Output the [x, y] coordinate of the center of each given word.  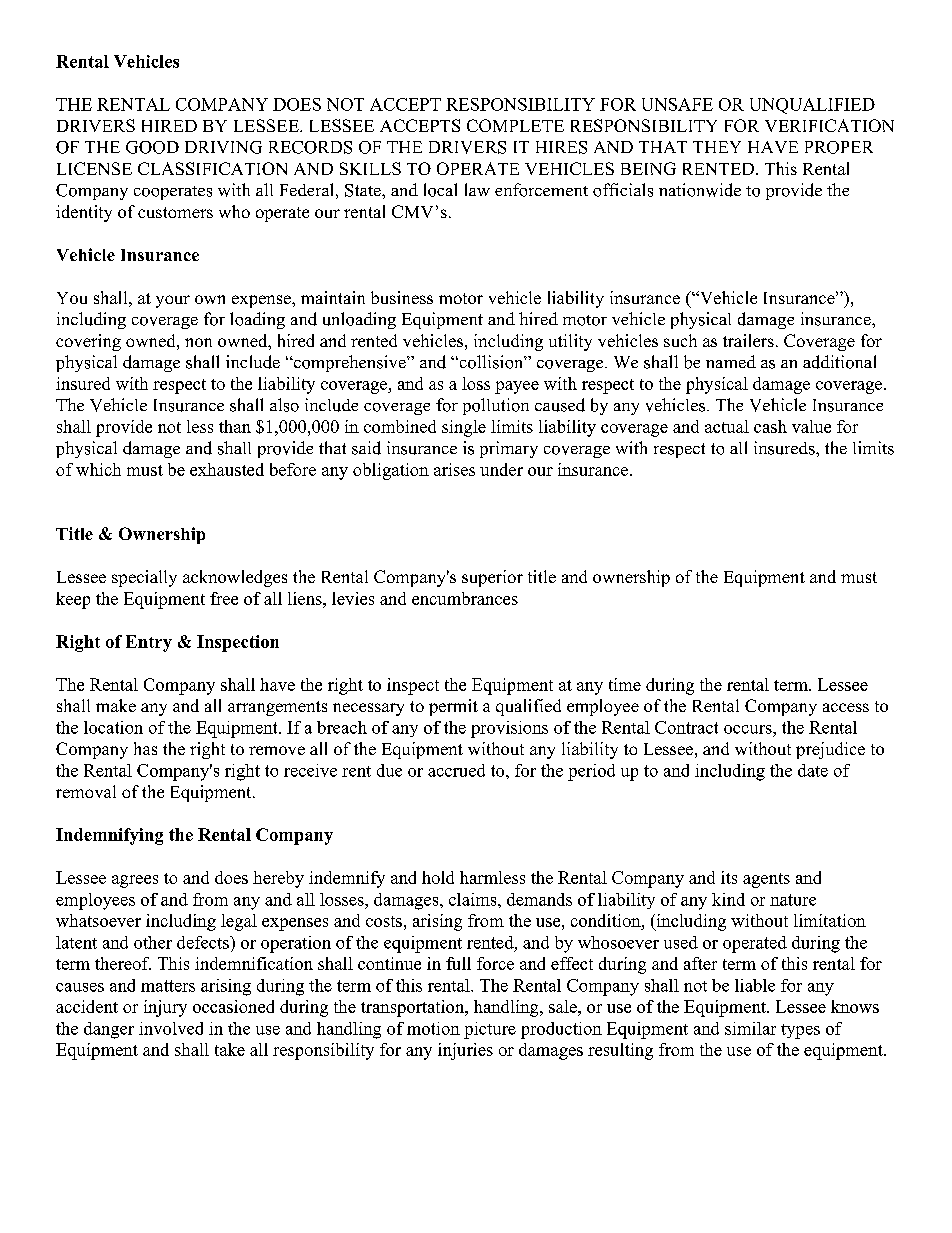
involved [171, 1028]
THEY [717, 147]
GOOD [152, 147]
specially [144, 578]
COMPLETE [515, 125]
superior [492, 578]
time [625, 684]
